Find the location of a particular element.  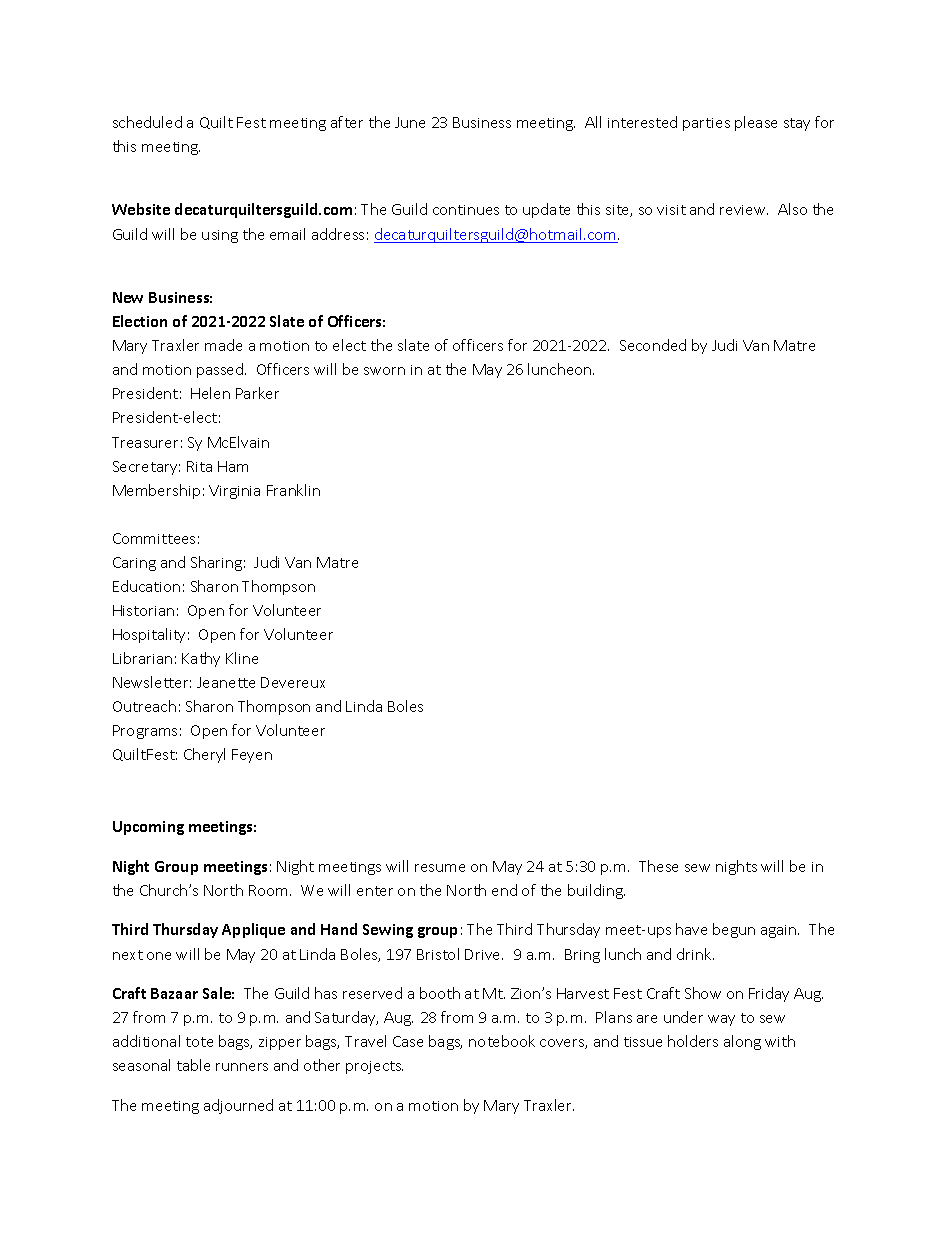

Franklin is located at coordinates (293, 490).
